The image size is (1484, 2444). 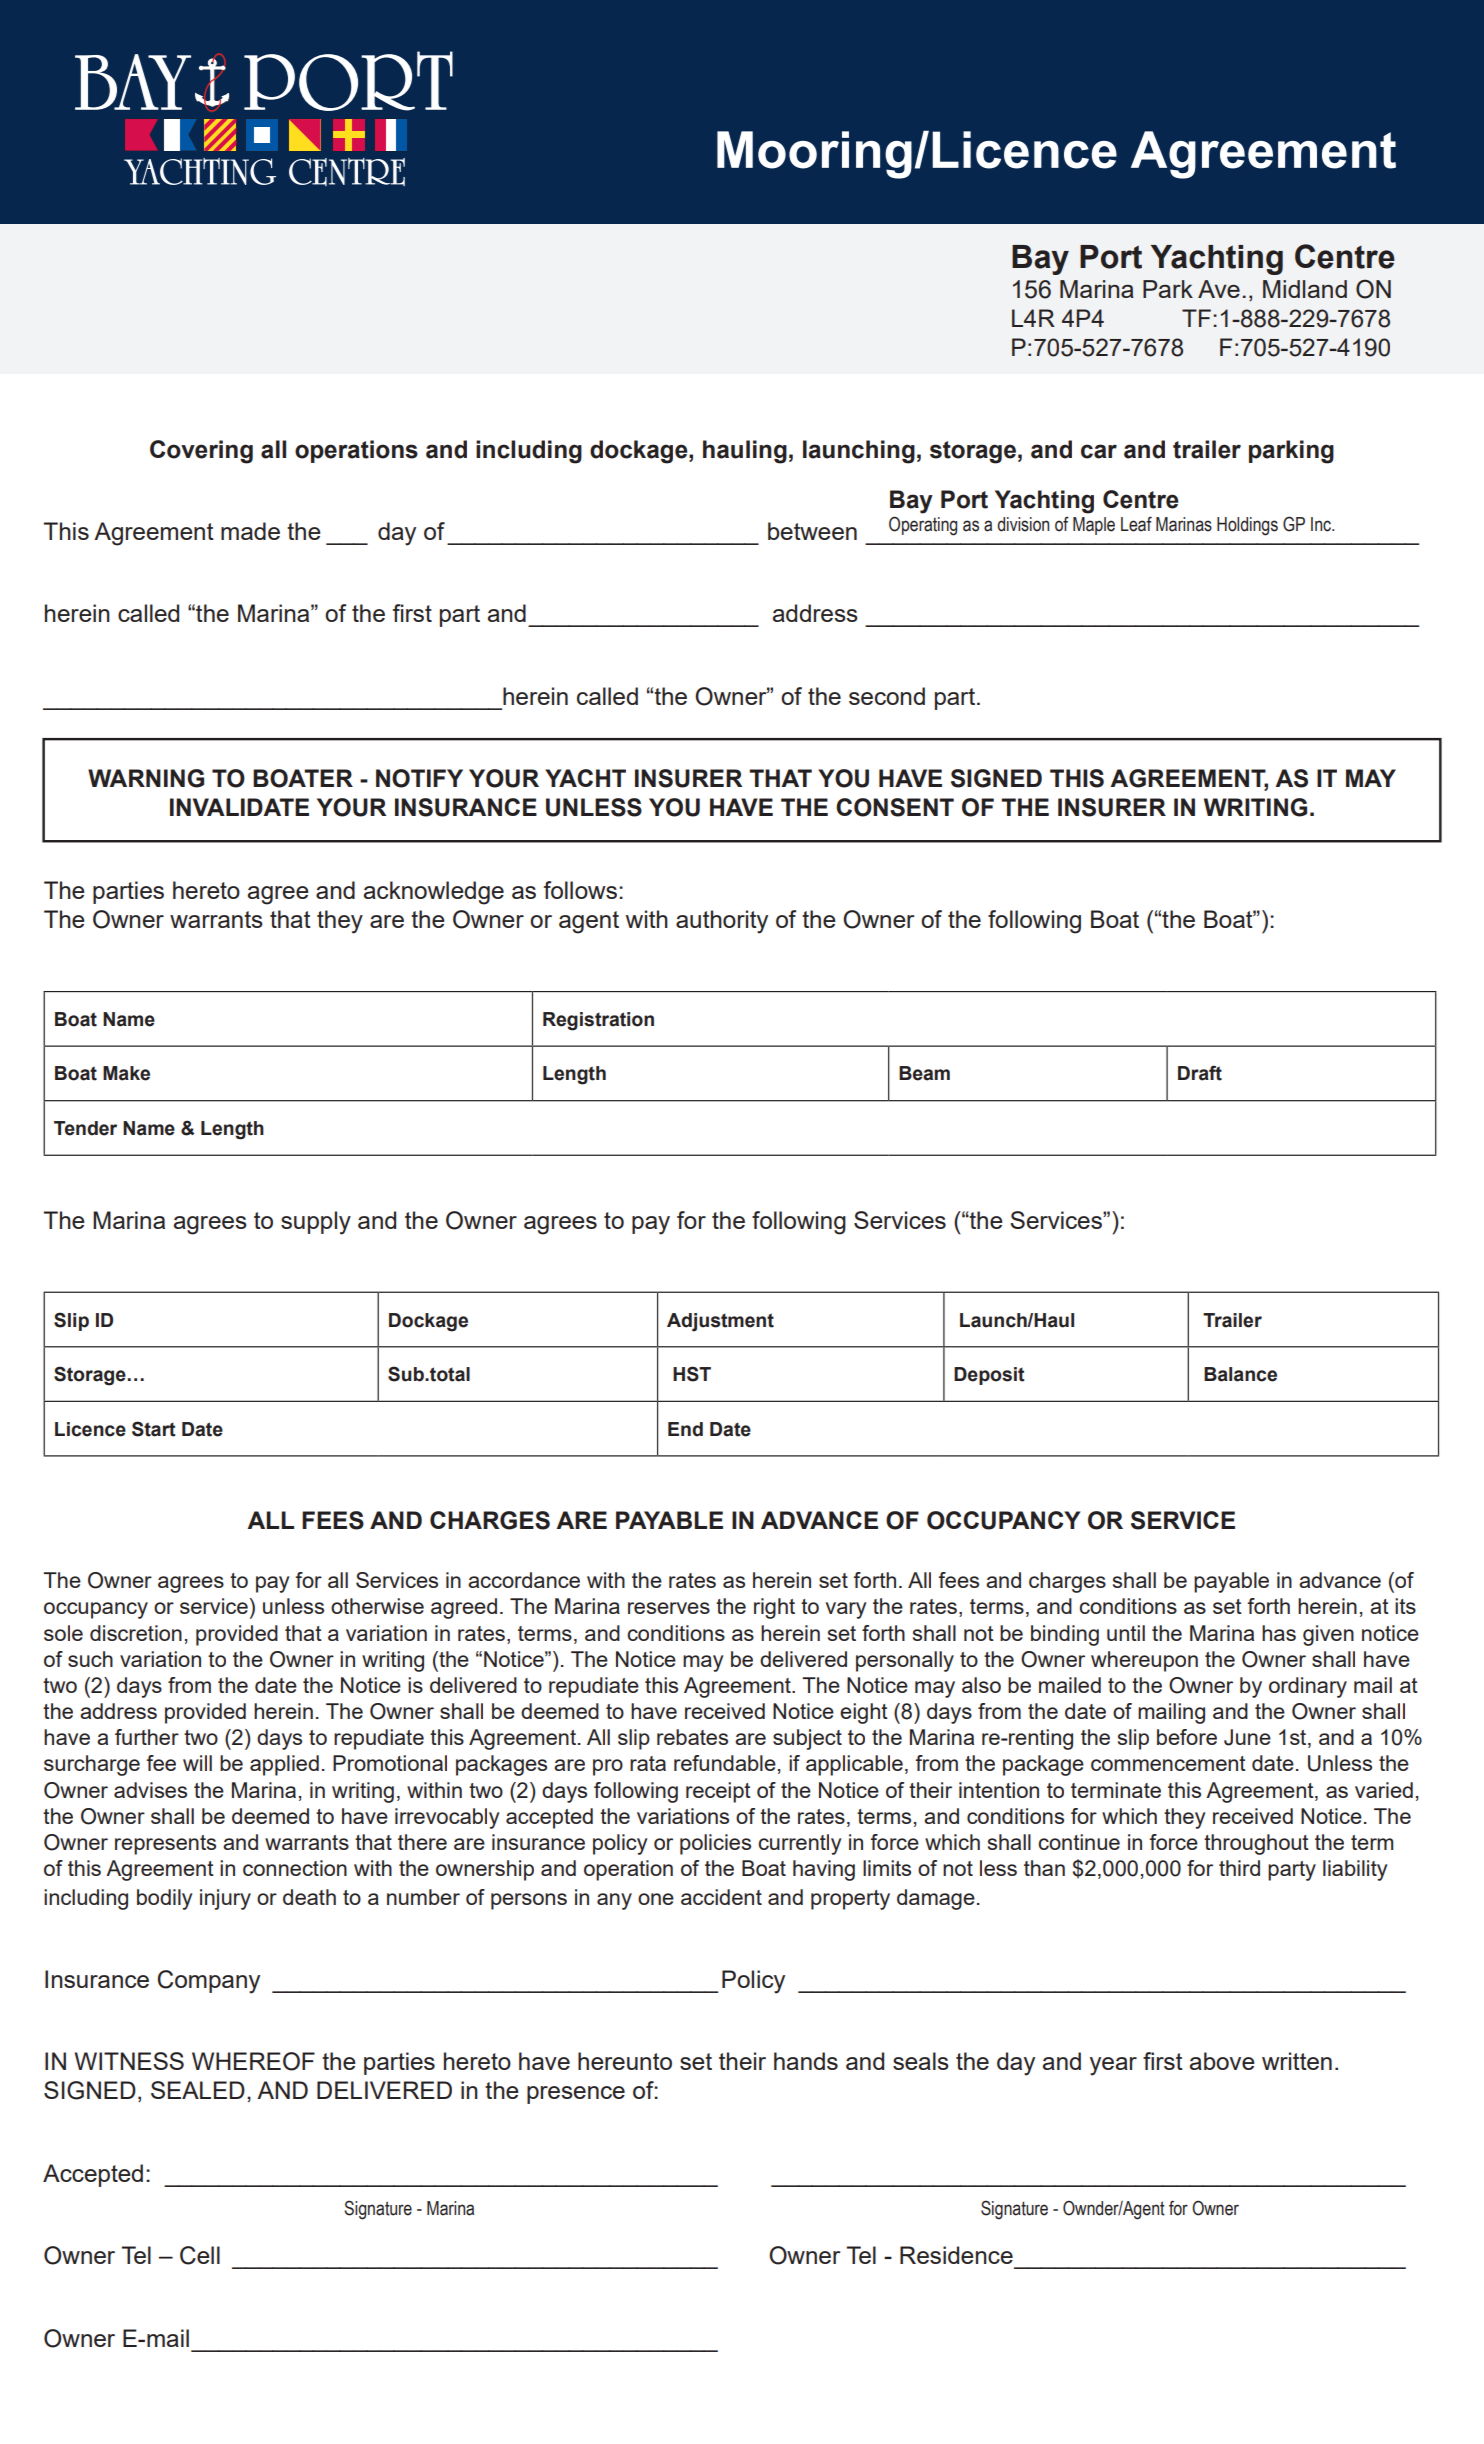 What do you see at coordinates (923, 526) in the page?
I see `Operating` at bounding box center [923, 526].
